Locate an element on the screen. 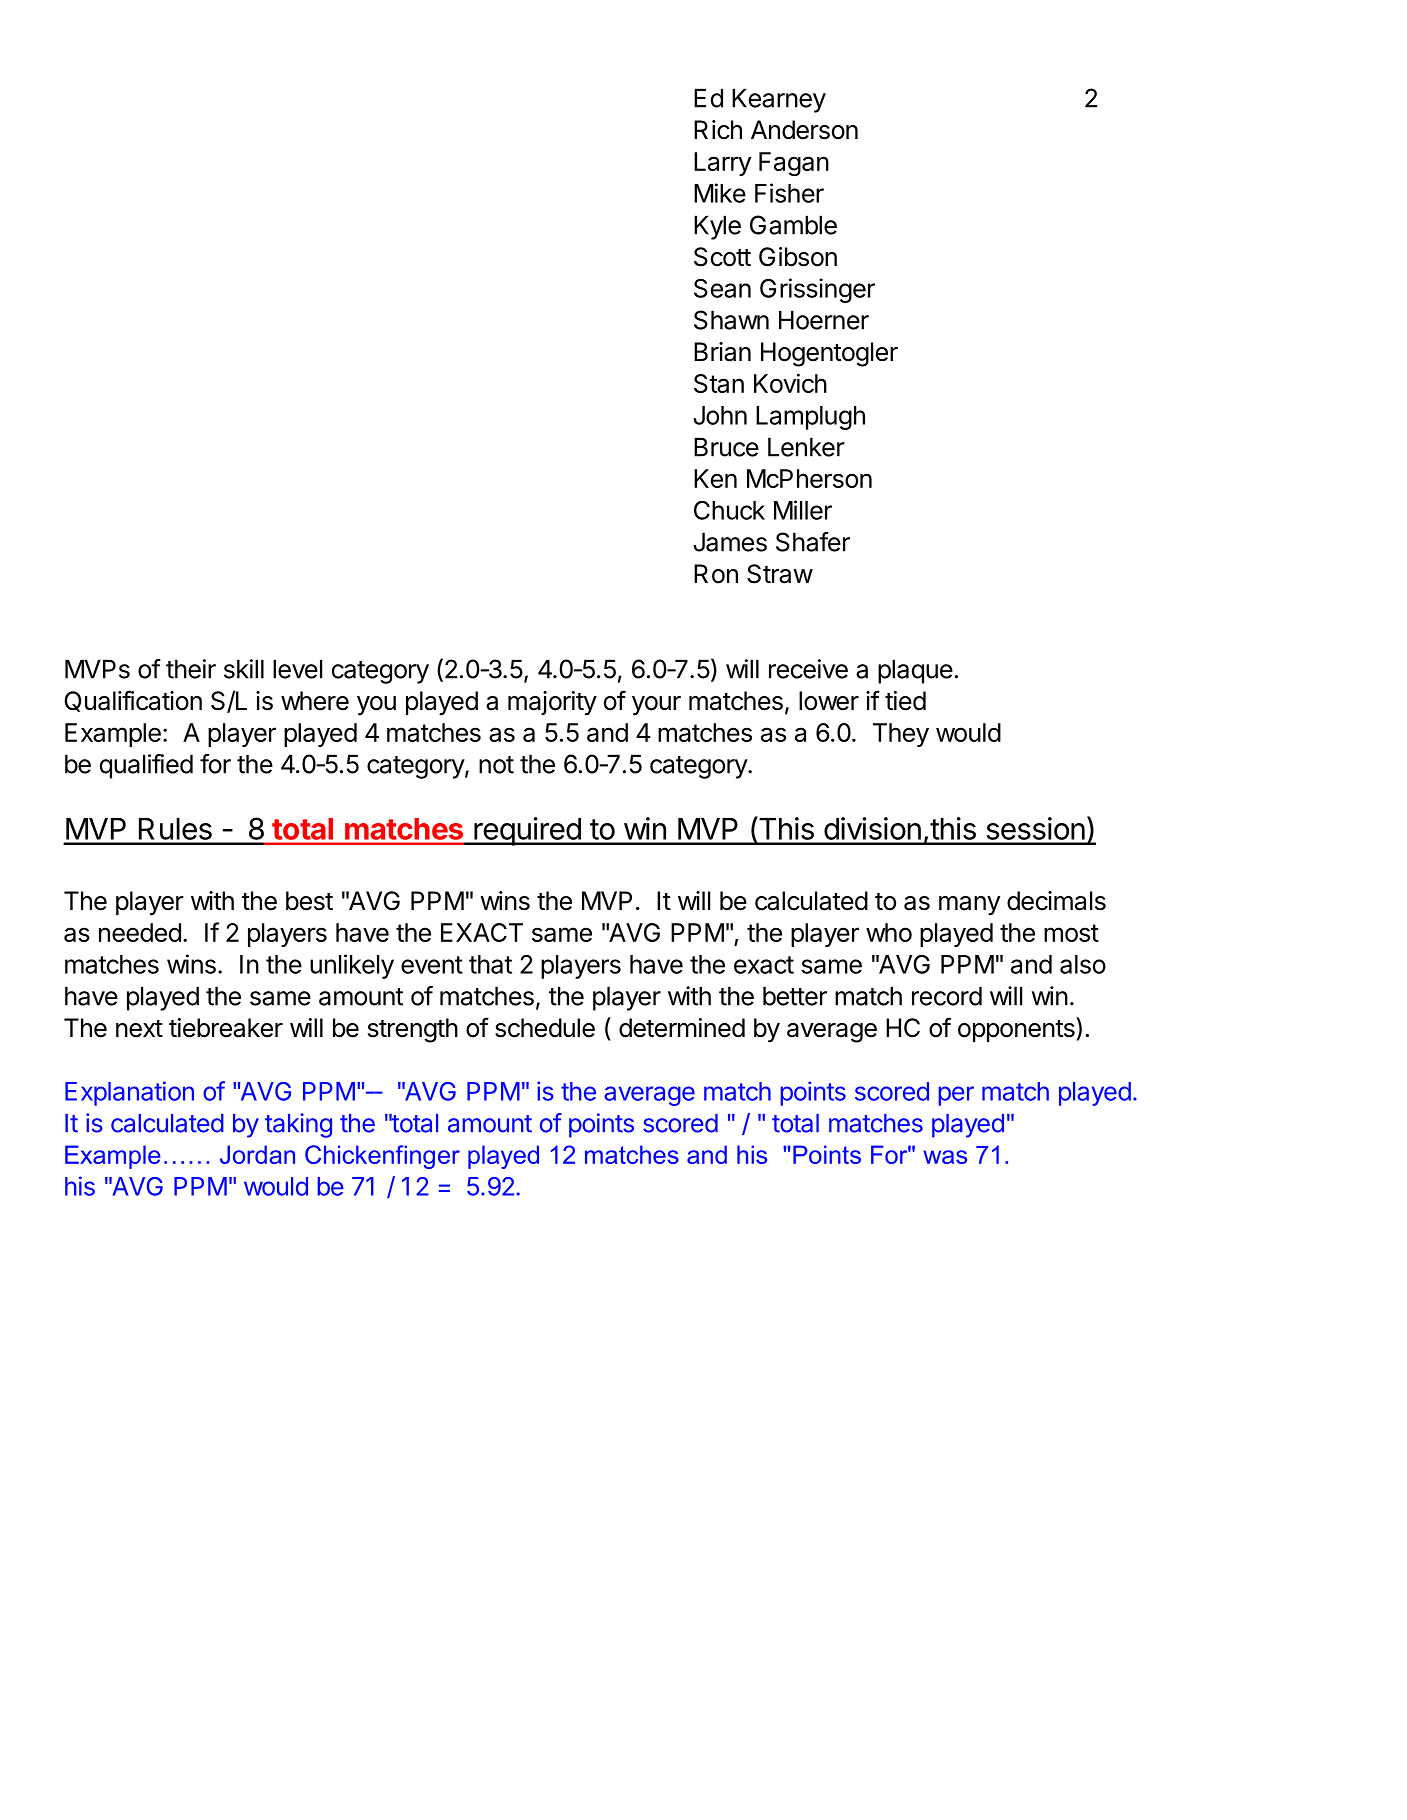 Image resolution: width=1407 pixels, height=1820 pixels. plaque is located at coordinates (915, 671).
